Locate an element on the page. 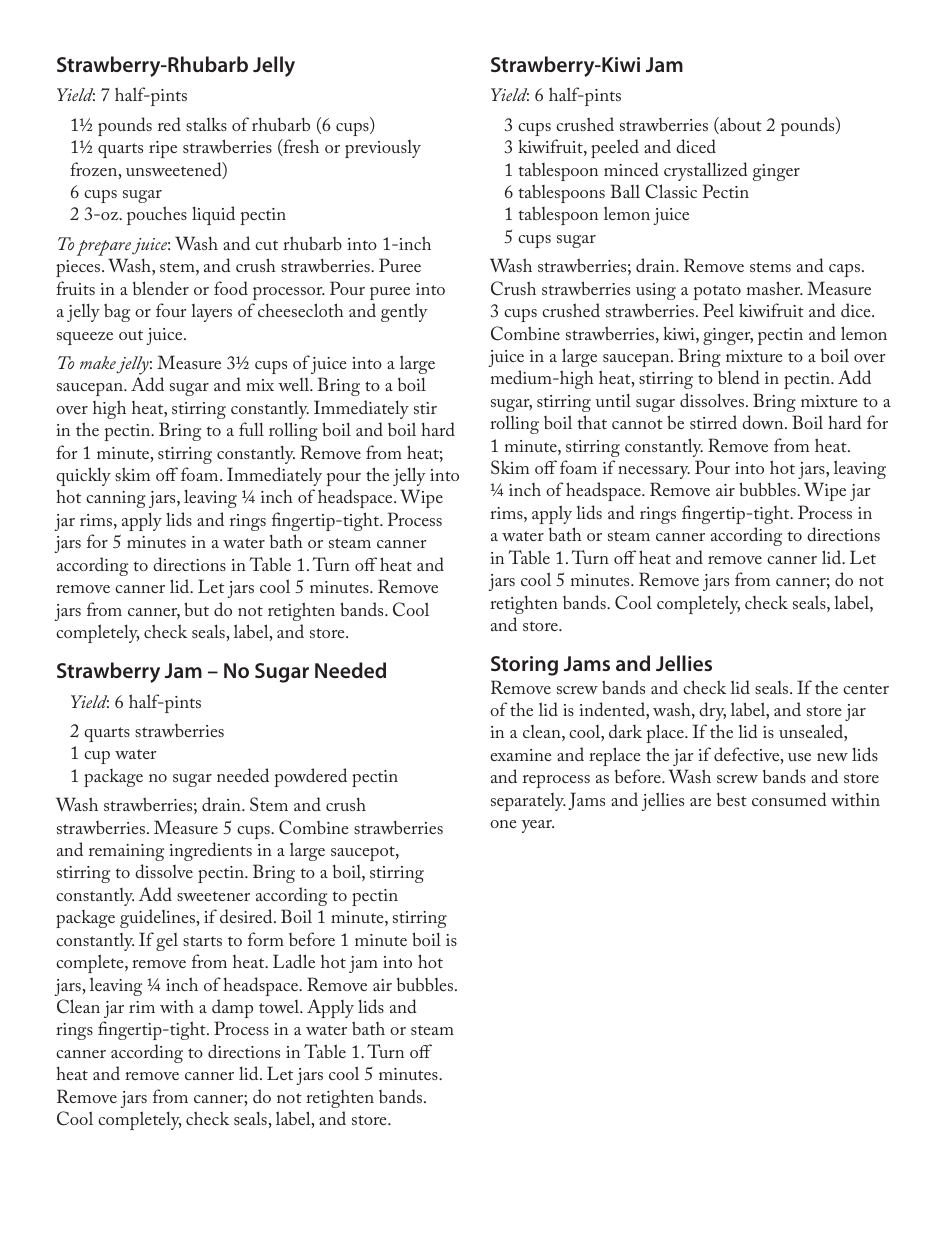 This image has height=1233, width=952. about is located at coordinates (740, 125).
